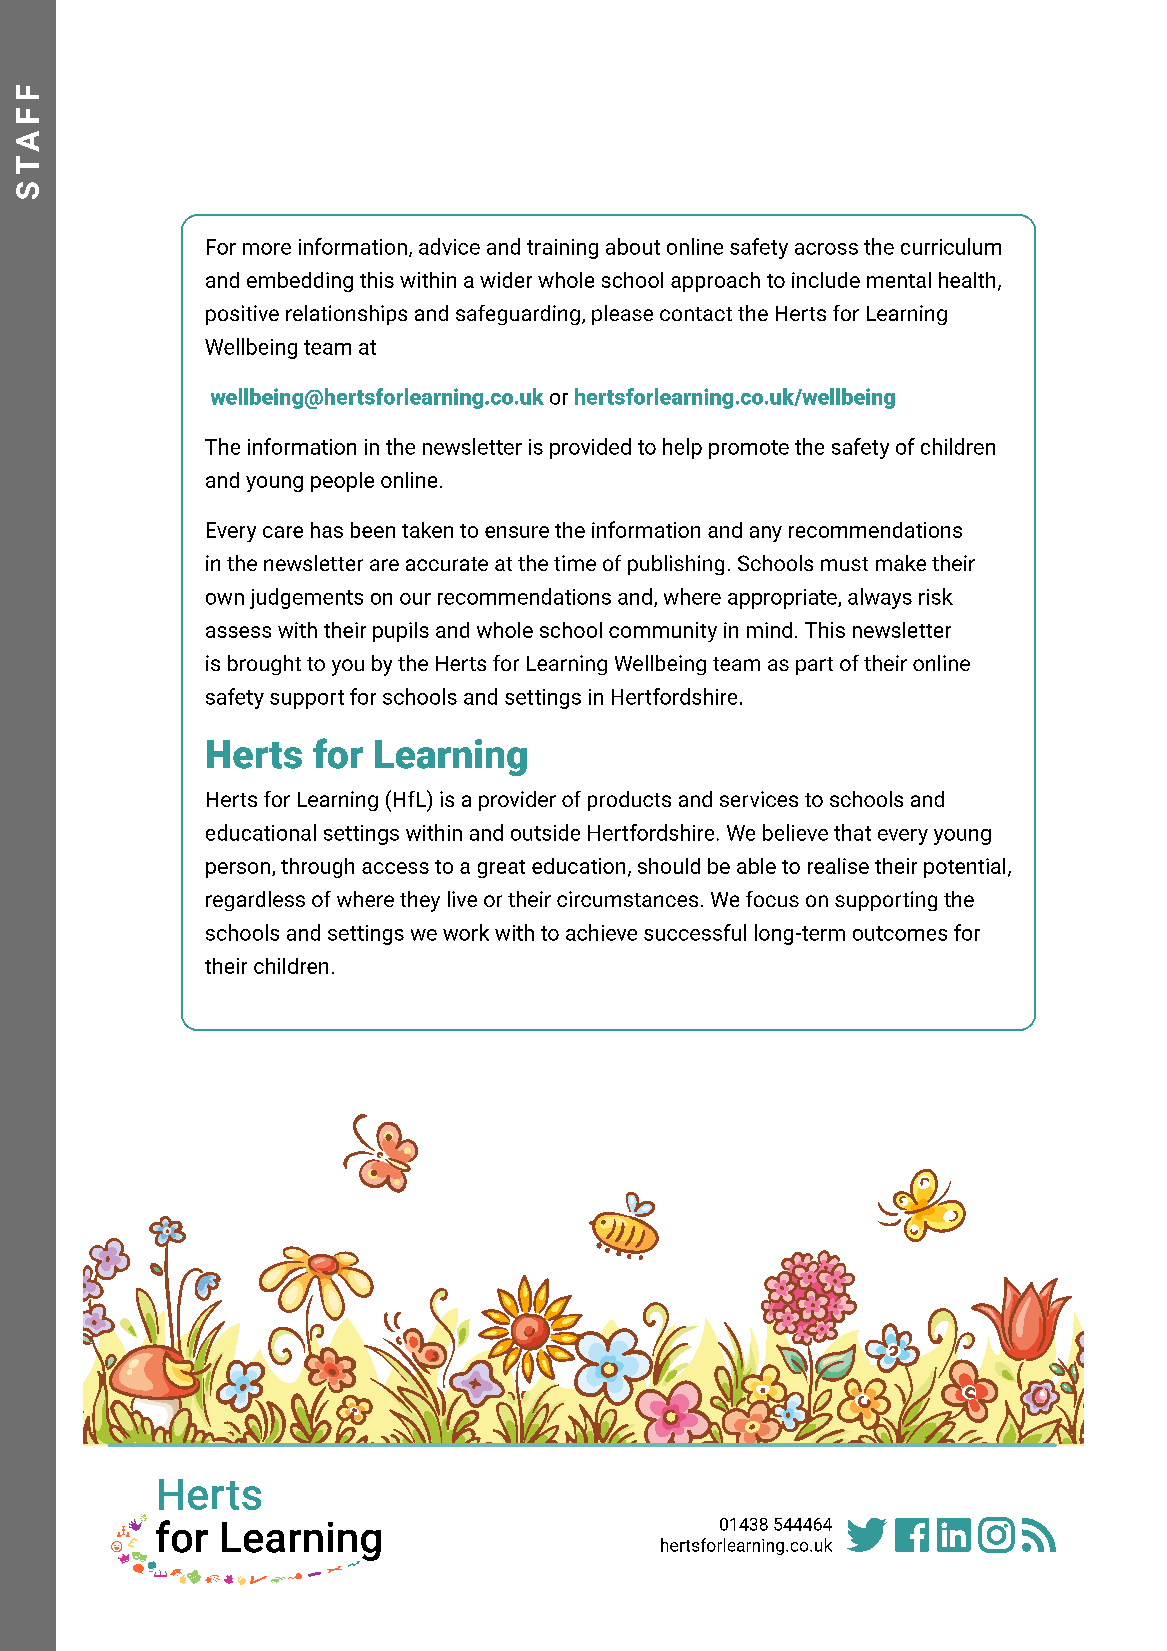 This document has width=1167, height=1651. Describe the element at coordinates (899, 280) in the document. I see `mental` at that location.
